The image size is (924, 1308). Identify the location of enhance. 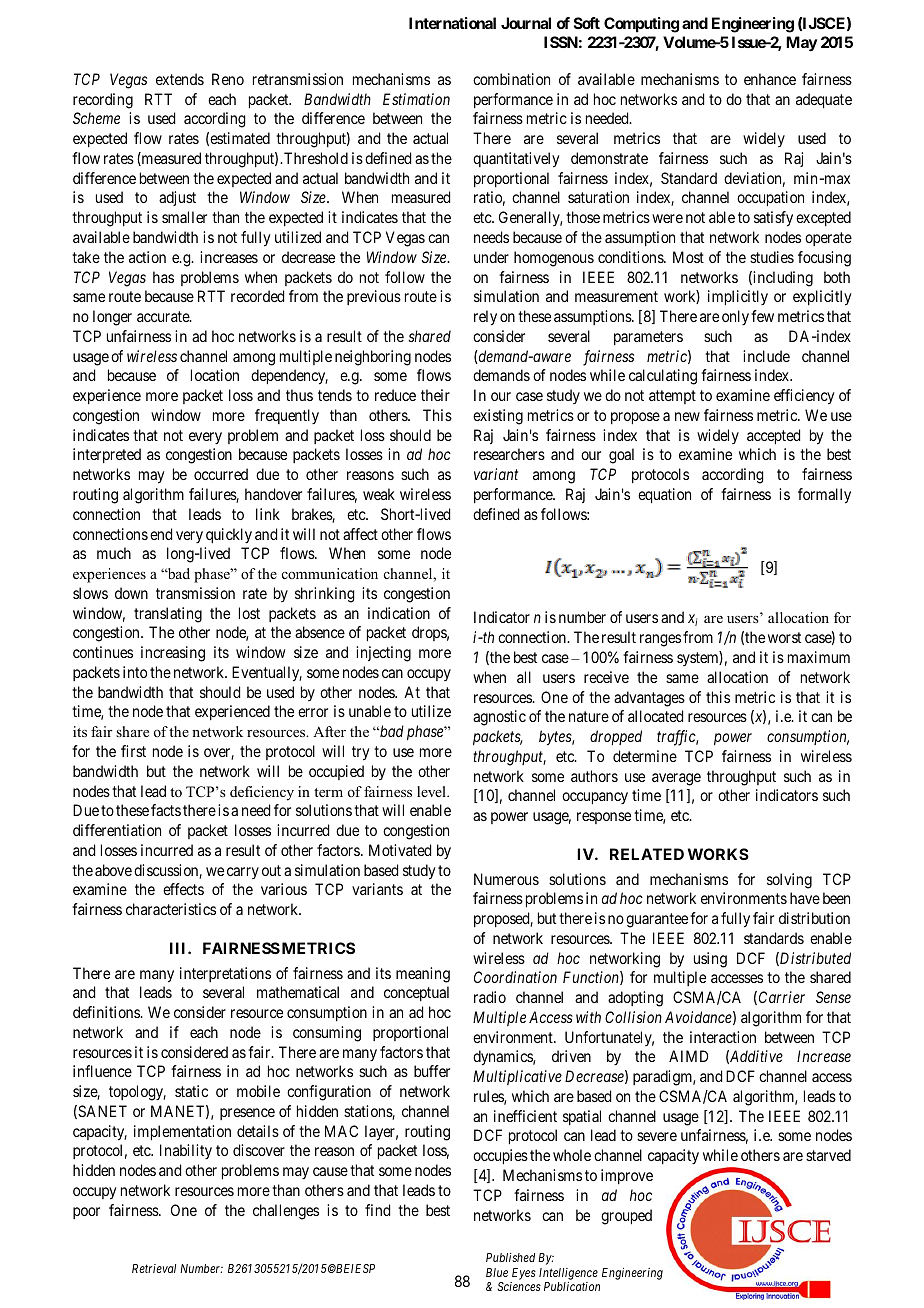
(770, 79).
